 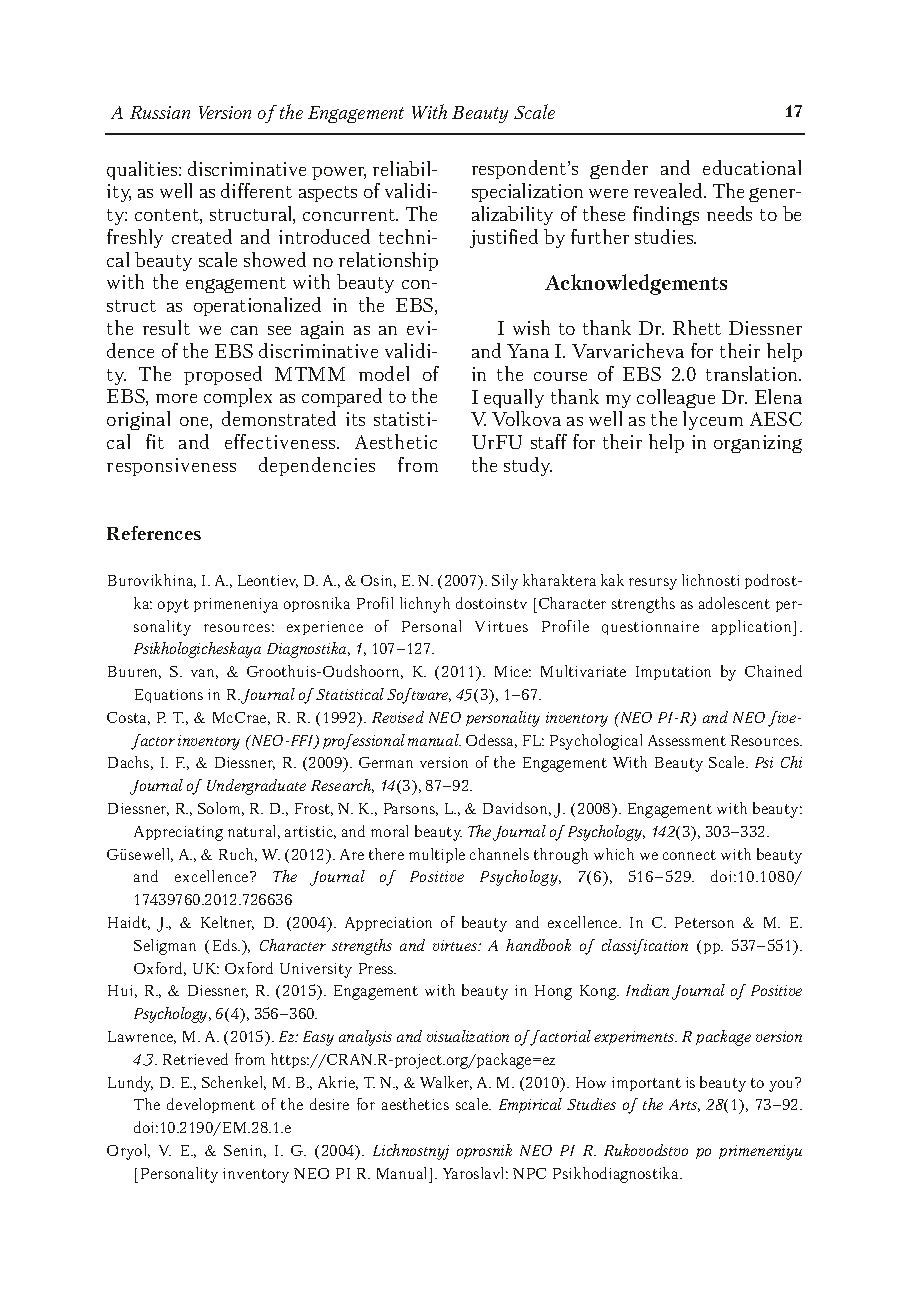 I want to click on Walker, so click(x=446, y=1083).
